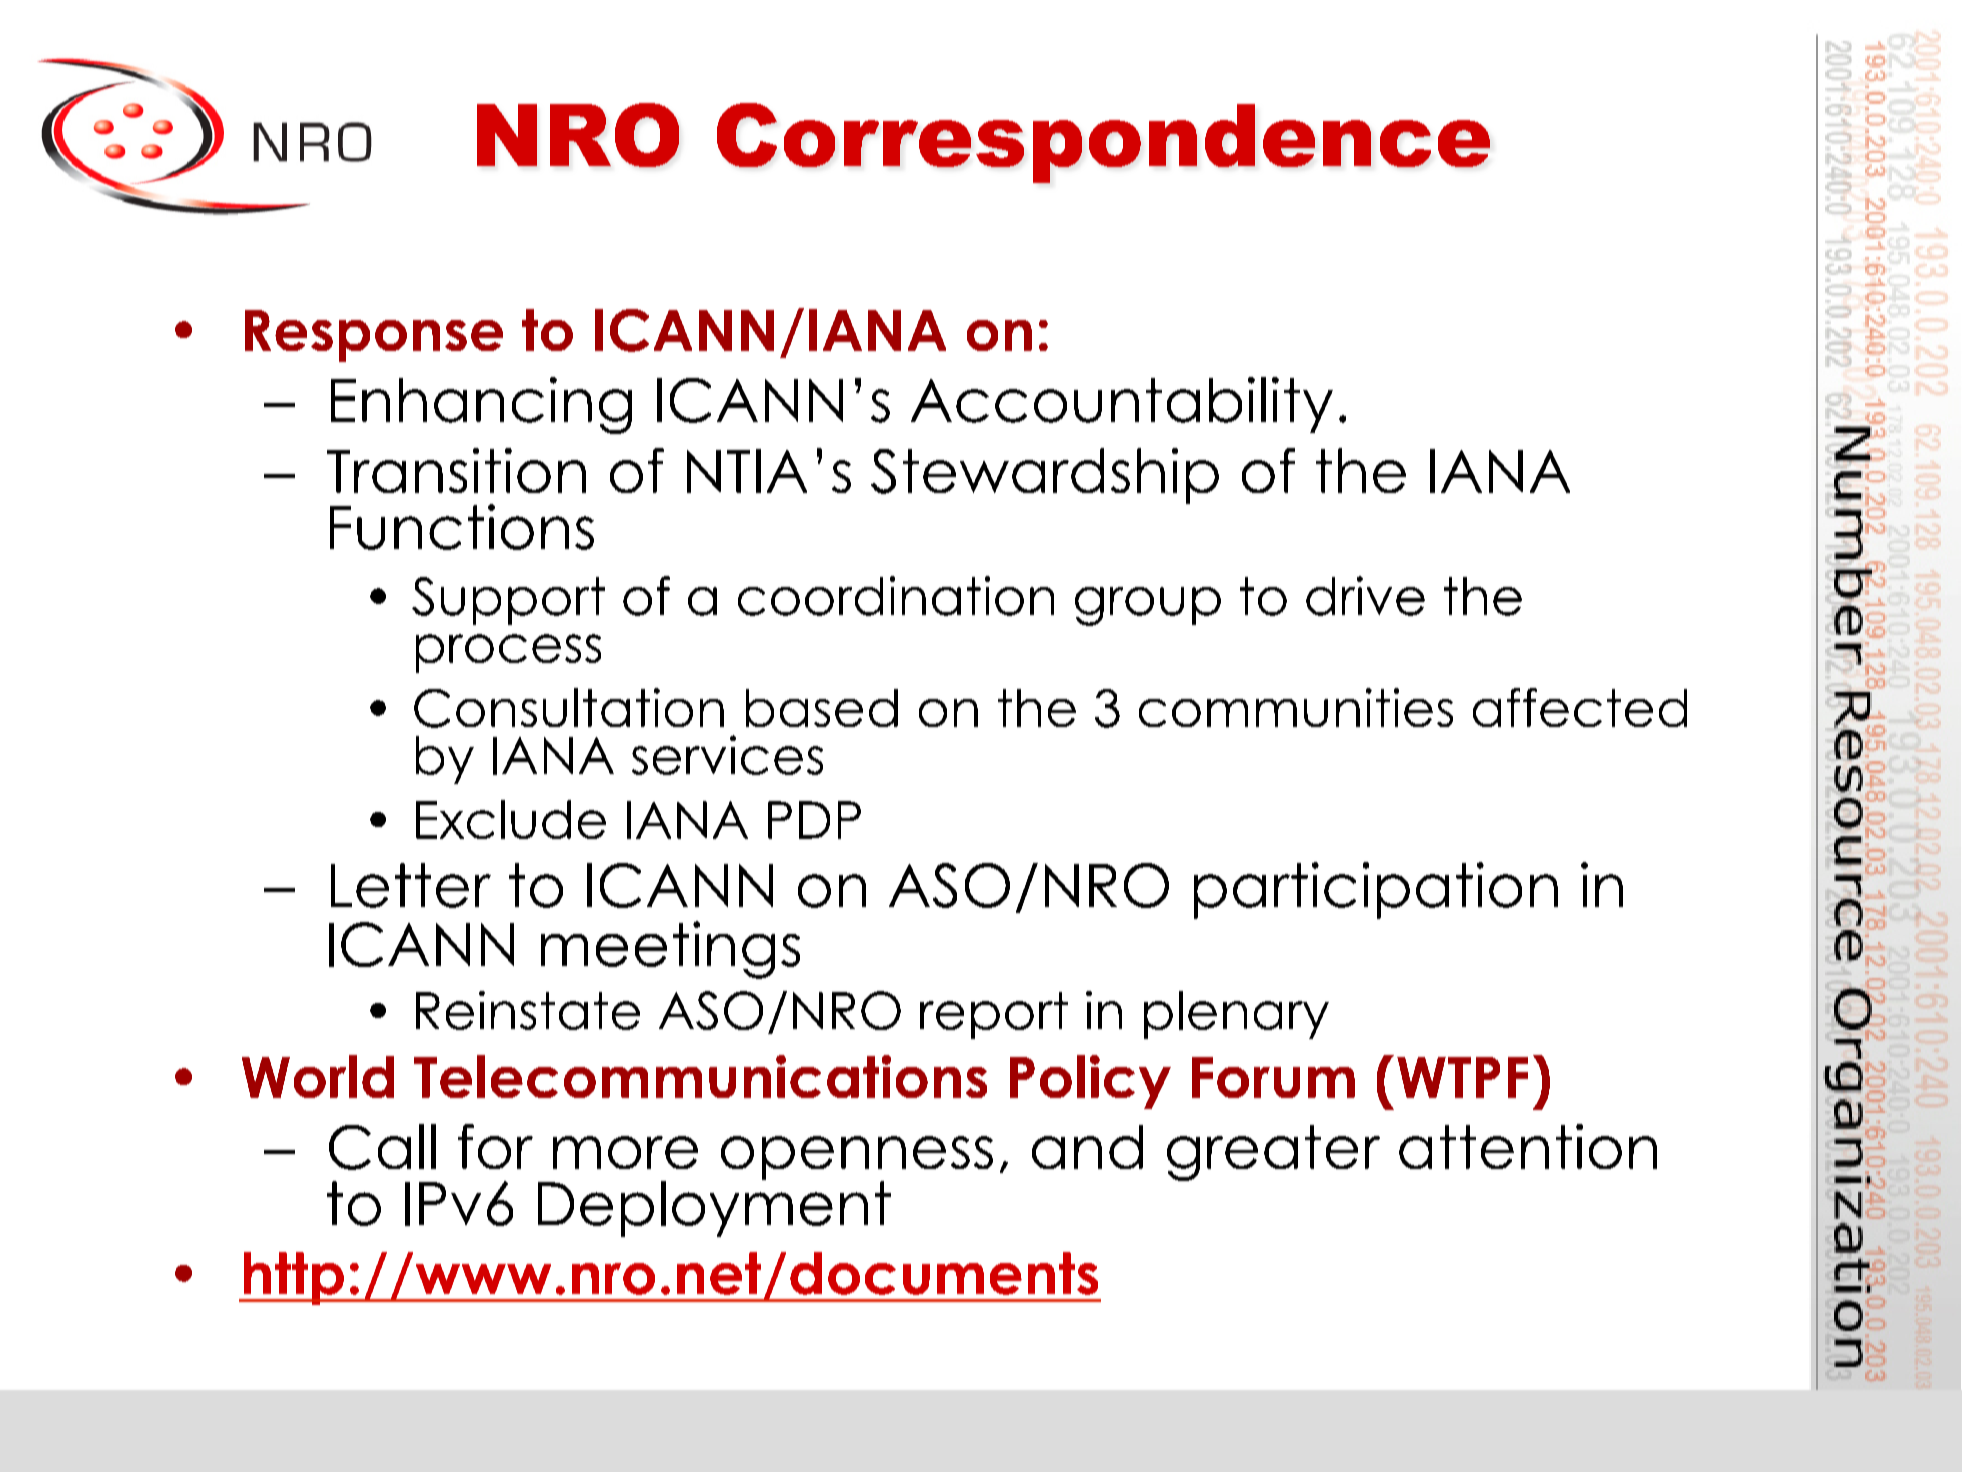 The image size is (1962, 1472). What do you see at coordinates (382, 1147) in the page?
I see `Call` at bounding box center [382, 1147].
